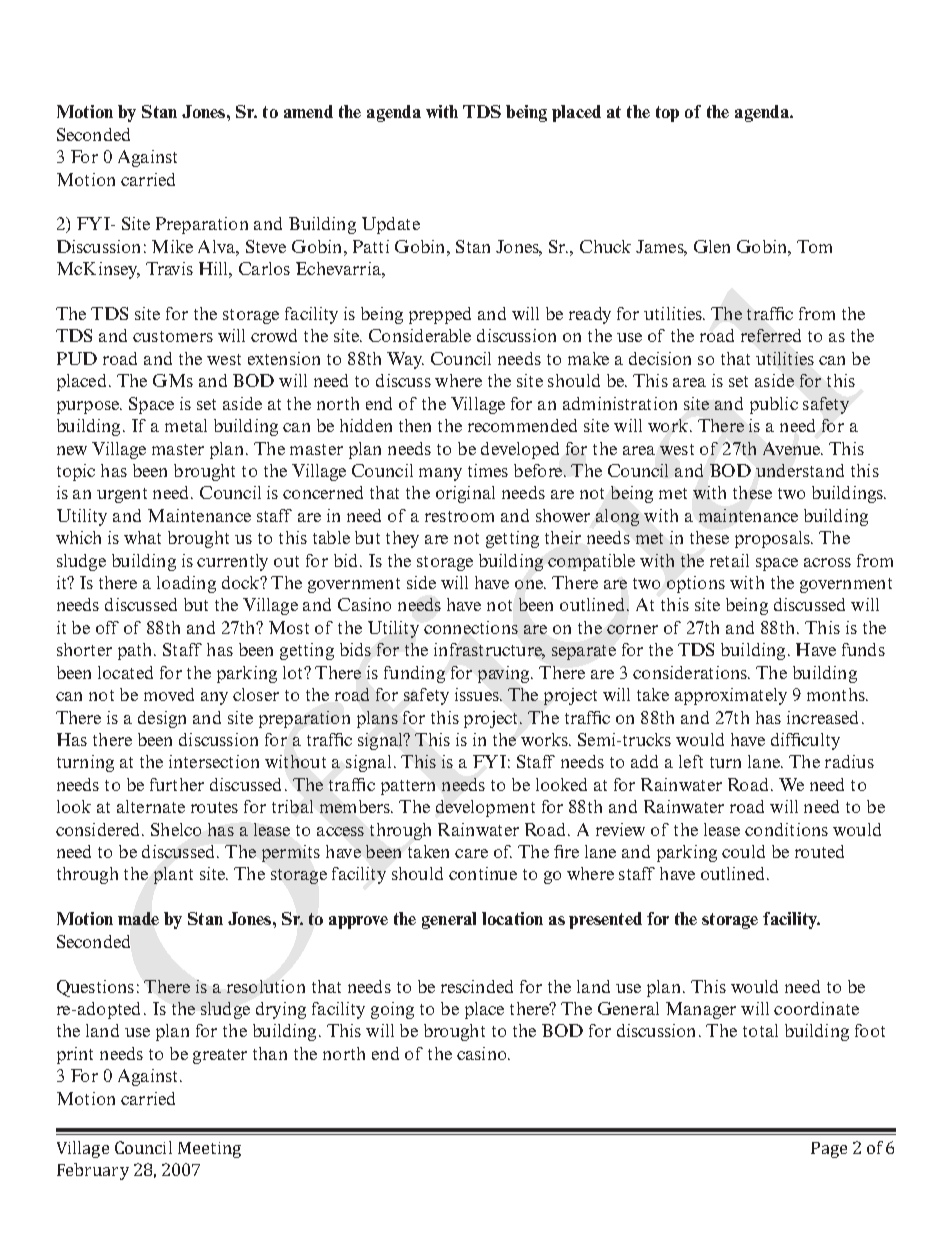 This screenshot has height=1233, width=952. I want to click on amend, so click(308, 111).
